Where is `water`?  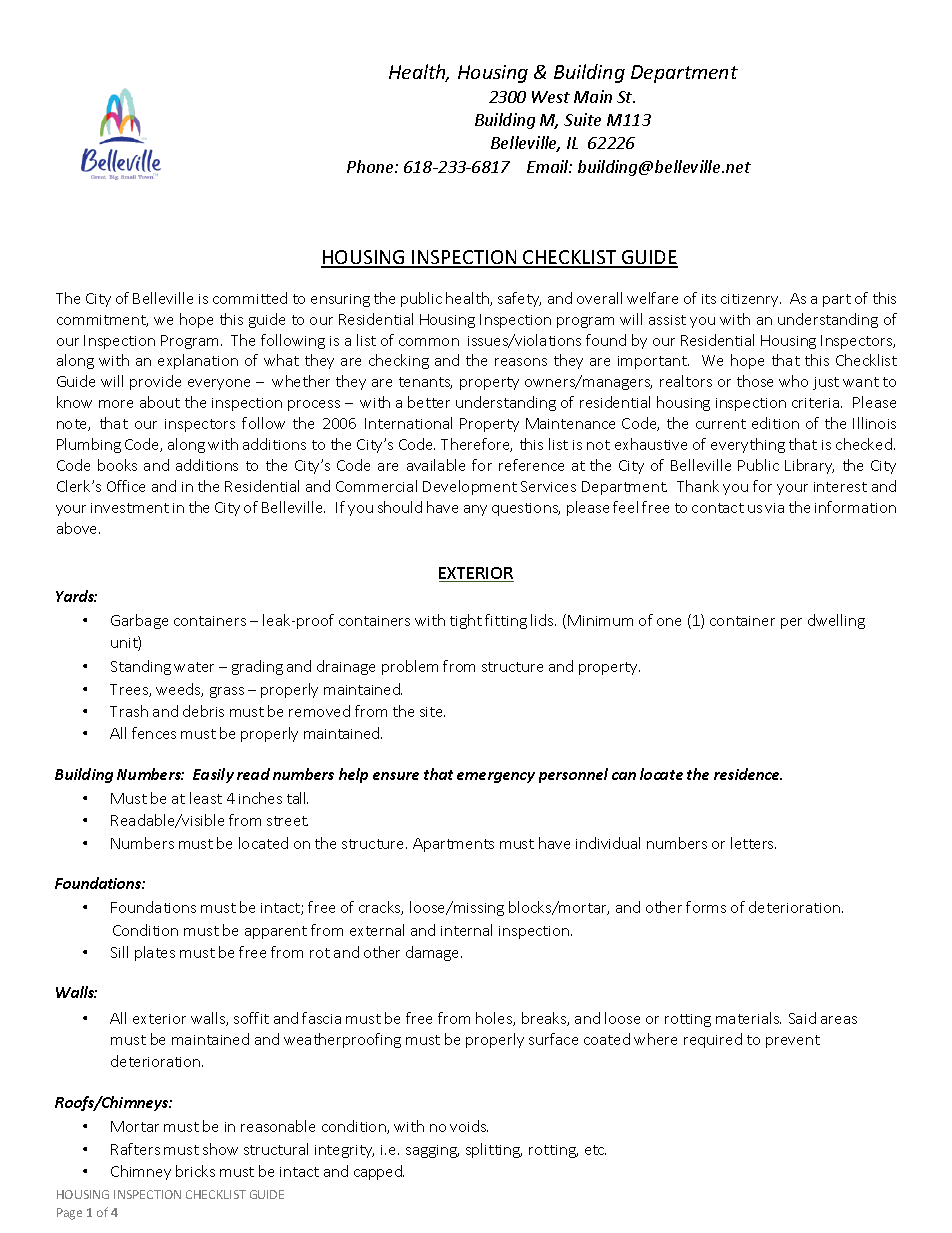 water is located at coordinates (194, 667).
